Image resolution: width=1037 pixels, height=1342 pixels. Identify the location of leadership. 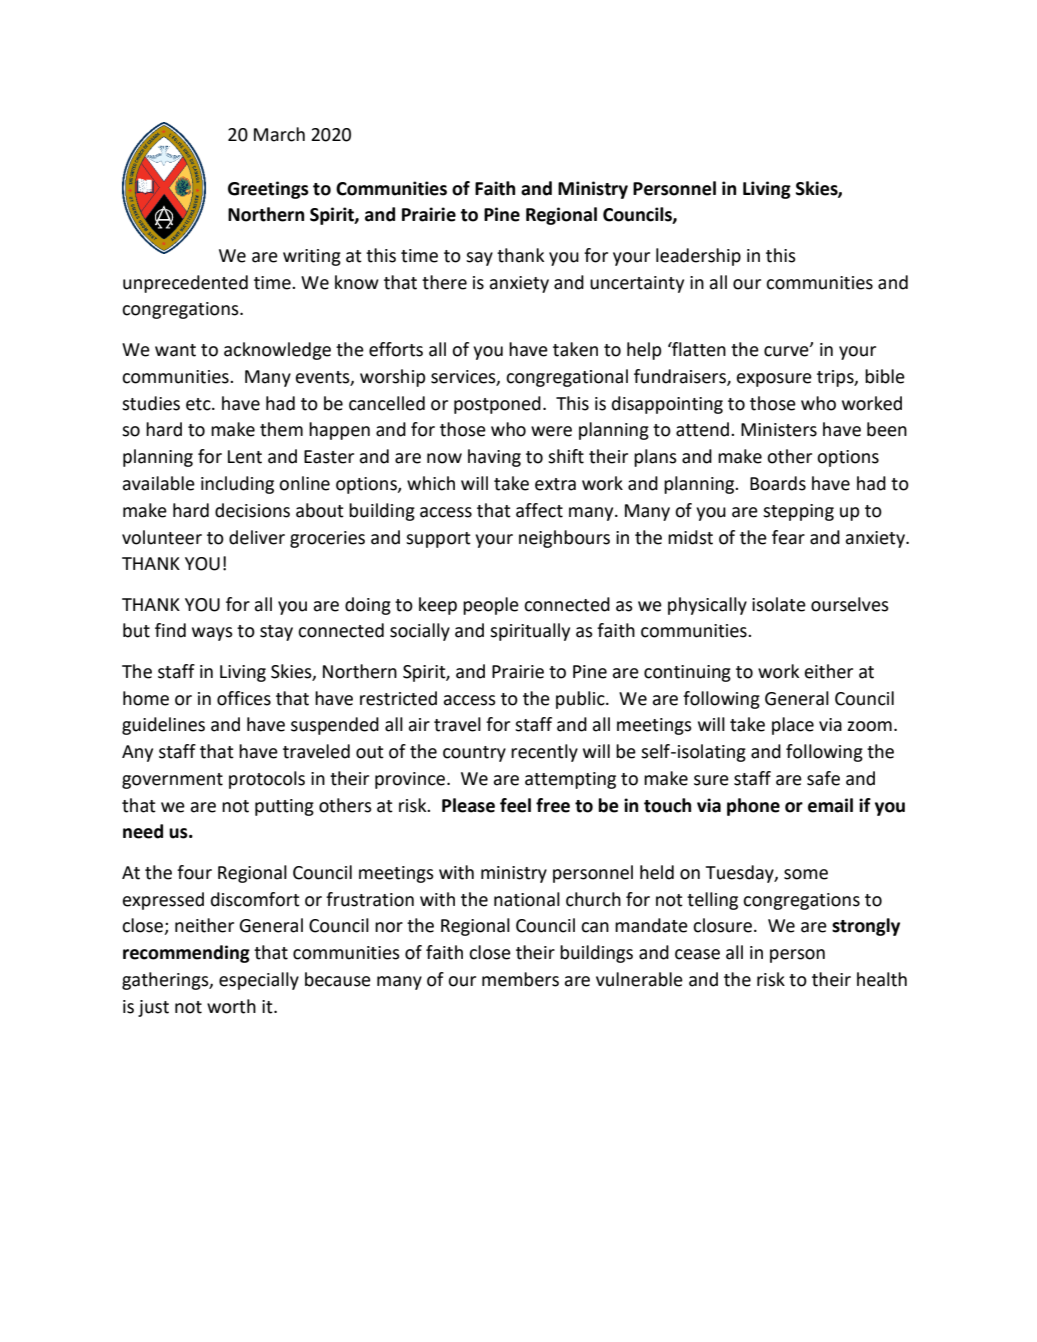
(698, 257).
